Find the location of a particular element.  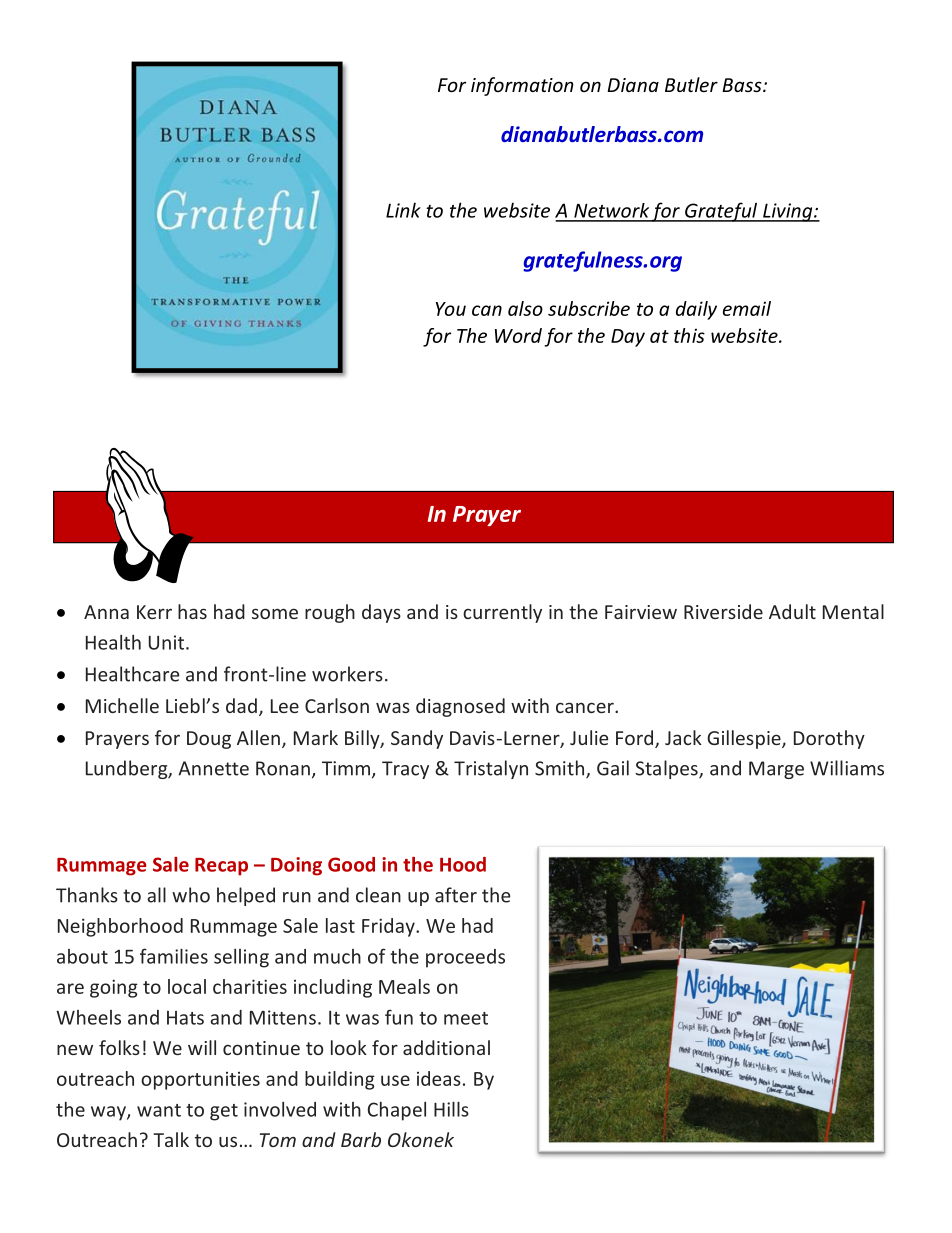

Link is located at coordinates (403, 210).
